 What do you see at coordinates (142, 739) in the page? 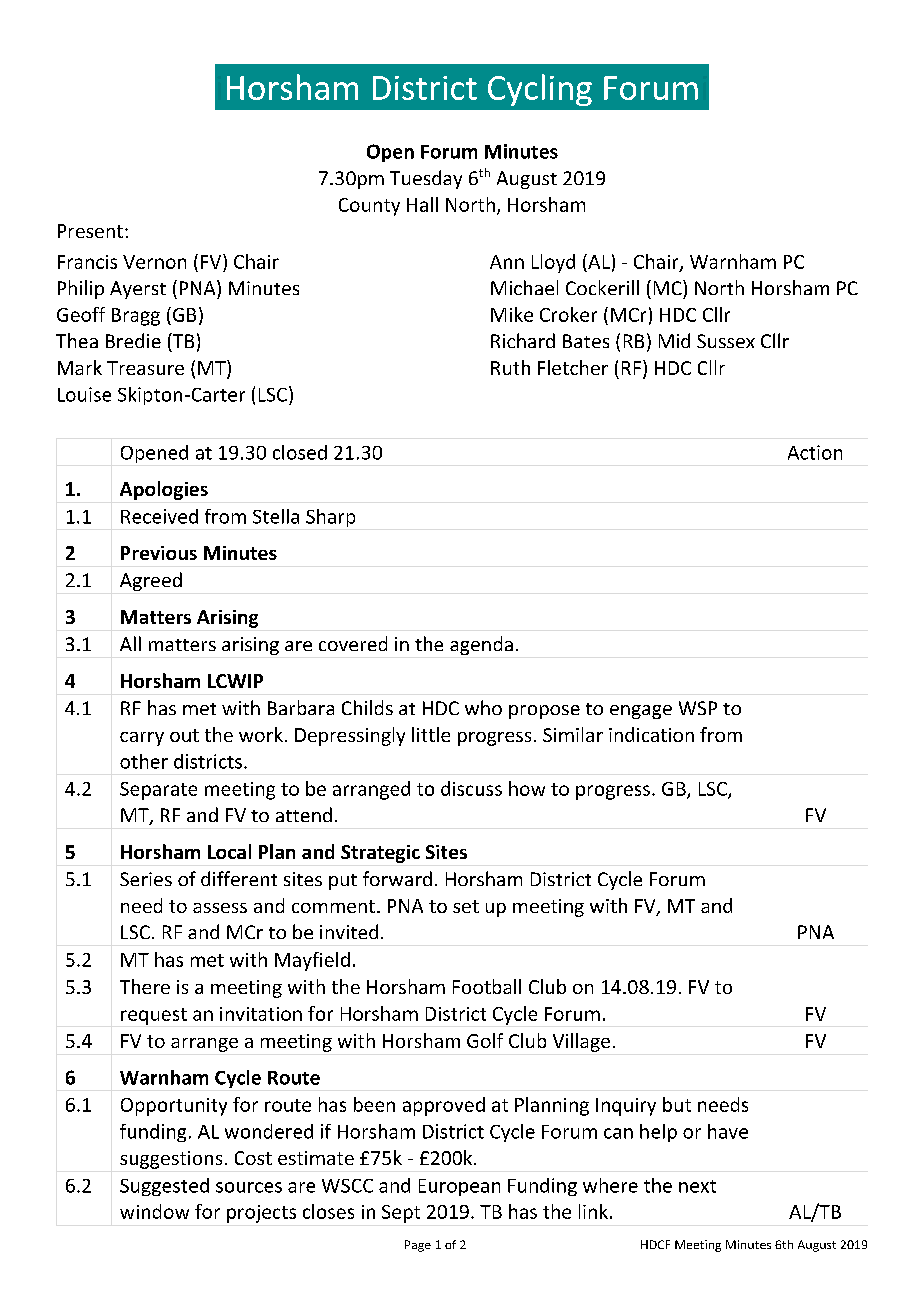
I see `carry` at bounding box center [142, 739].
